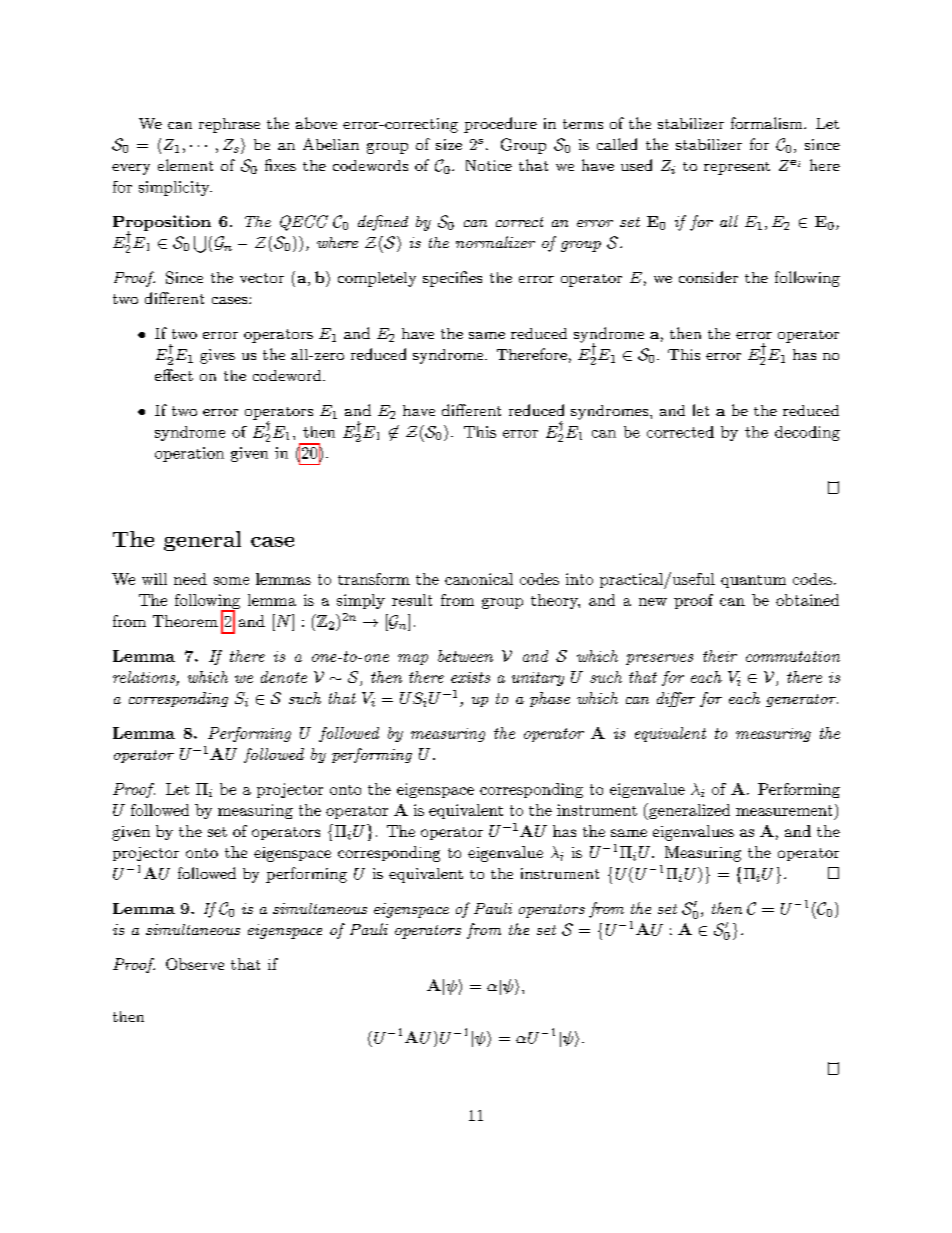 The width and height of the page is (952, 1233). What do you see at coordinates (470, 677) in the page?
I see `exists` at bounding box center [470, 677].
